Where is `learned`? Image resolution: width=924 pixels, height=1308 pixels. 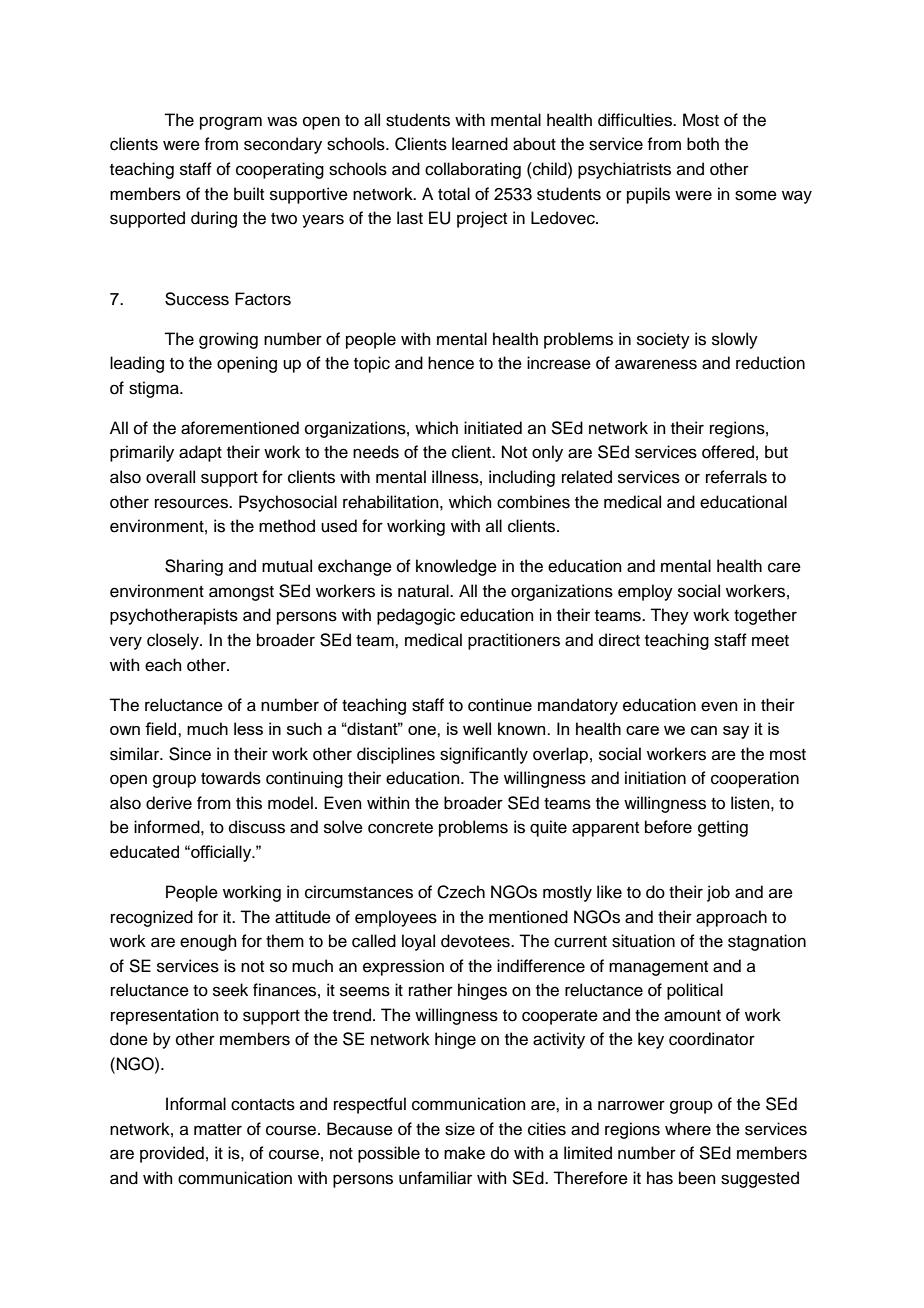
learned is located at coordinates (480, 144).
